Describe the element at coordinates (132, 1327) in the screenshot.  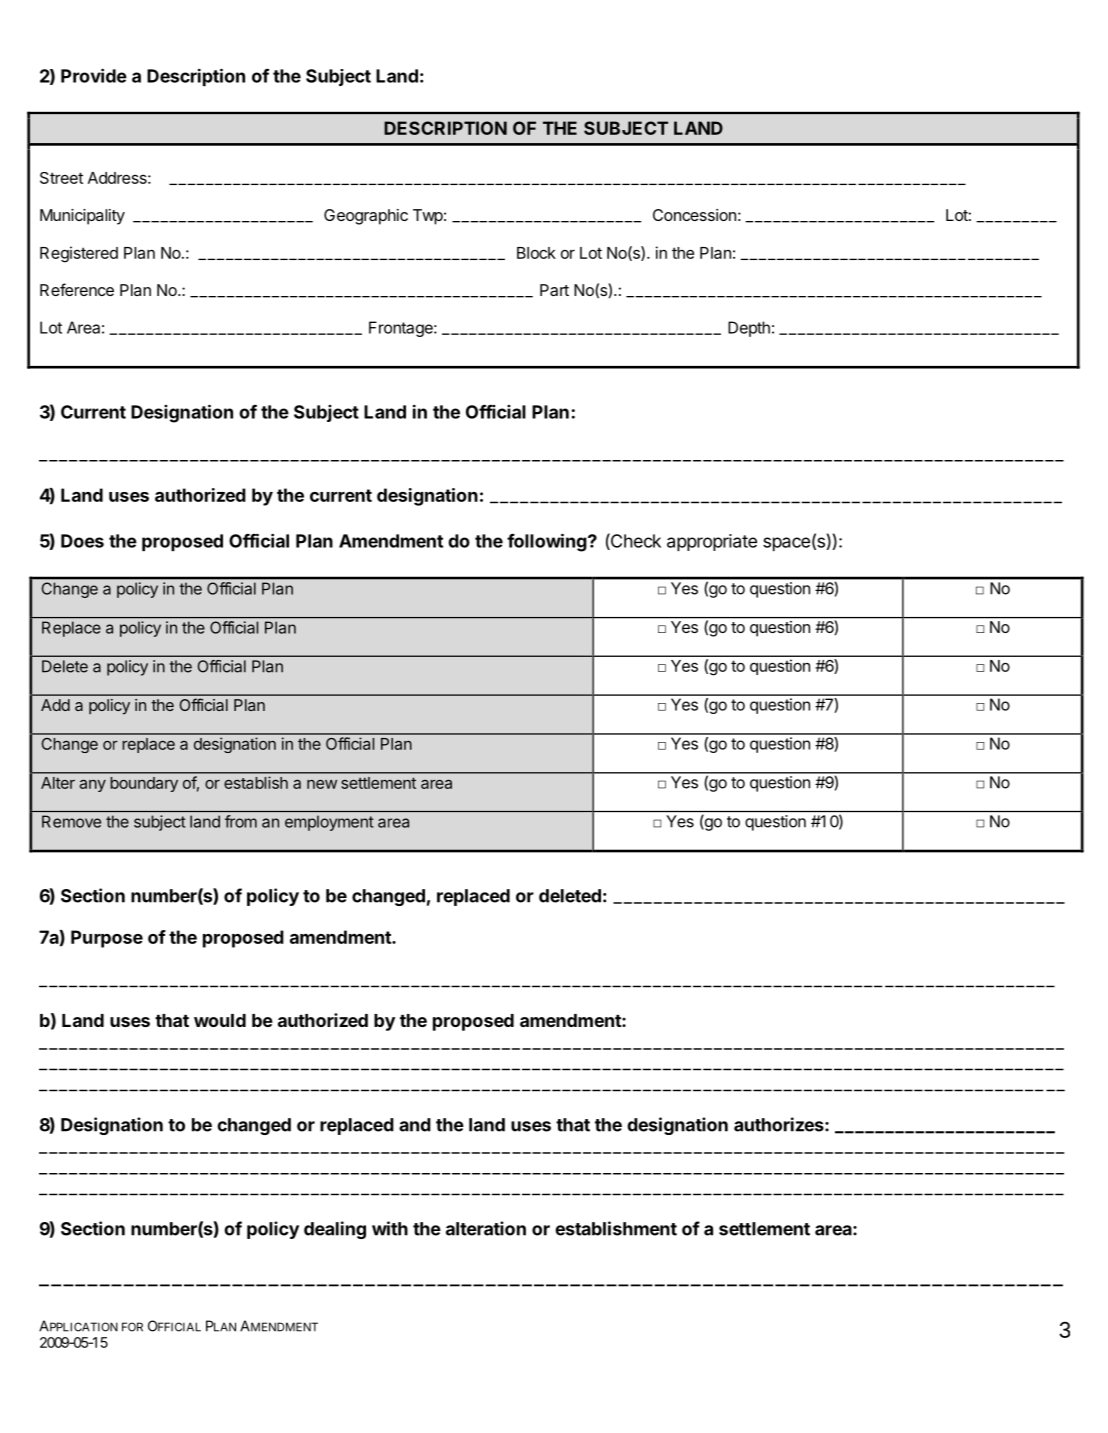
I see `FOR` at that location.
